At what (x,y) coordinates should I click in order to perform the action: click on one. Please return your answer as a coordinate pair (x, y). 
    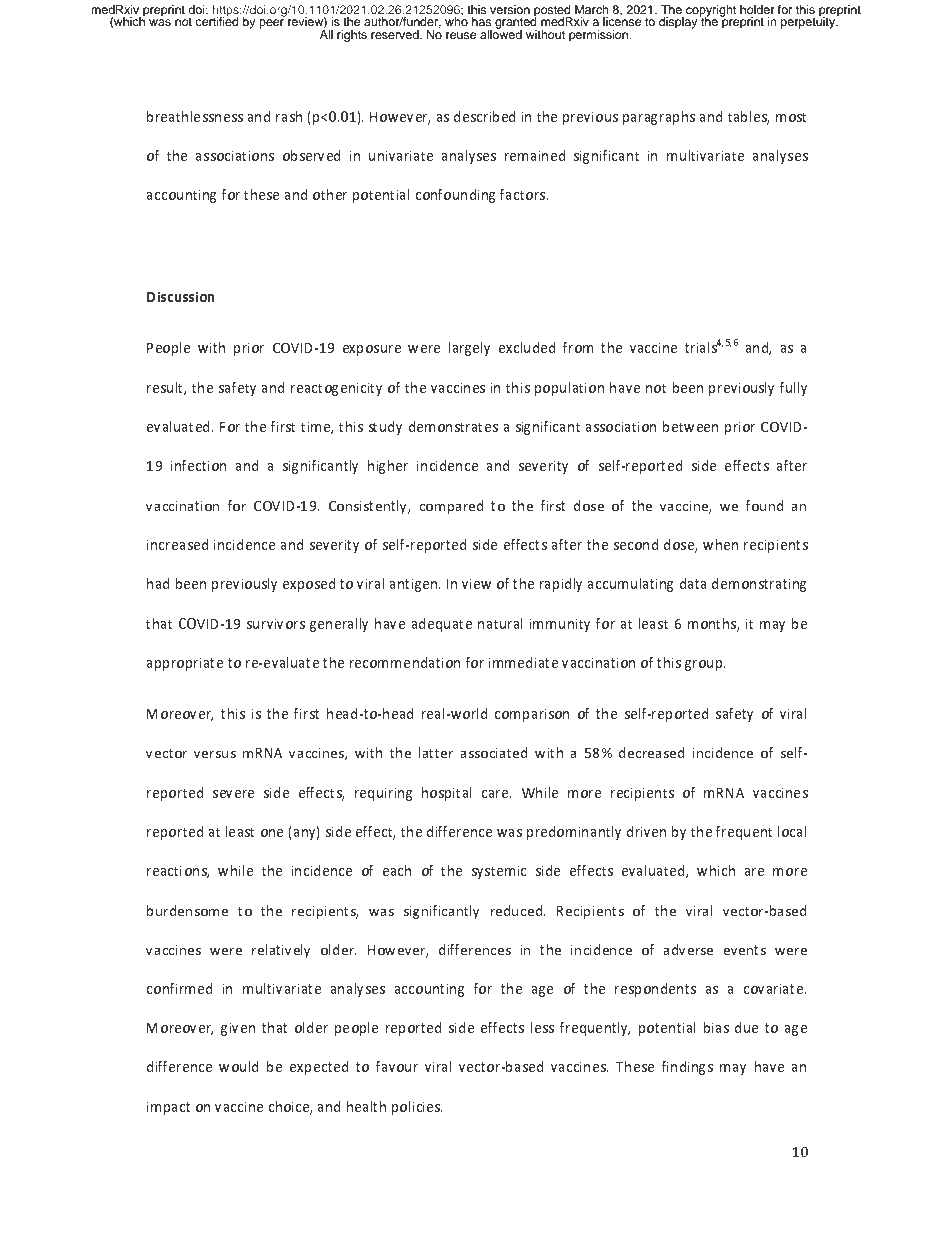
    Looking at the image, I should click on (272, 833).
